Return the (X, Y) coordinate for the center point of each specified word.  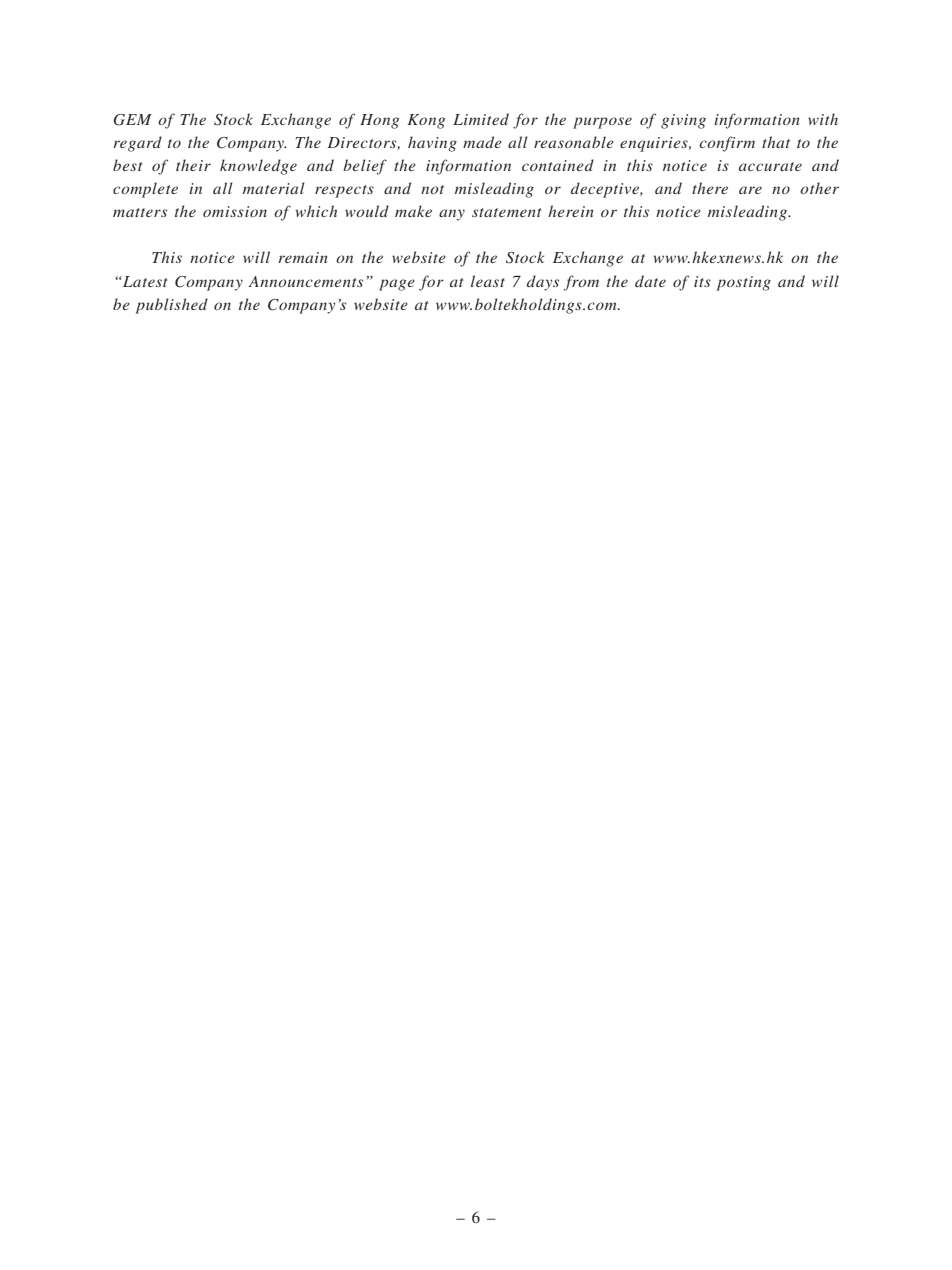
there (710, 188)
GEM (133, 120)
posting (743, 283)
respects (344, 191)
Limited (481, 119)
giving (683, 121)
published (171, 306)
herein (571, 211)
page (397, 285)
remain (303, 257)
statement (507, 212)
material (274, 188)
